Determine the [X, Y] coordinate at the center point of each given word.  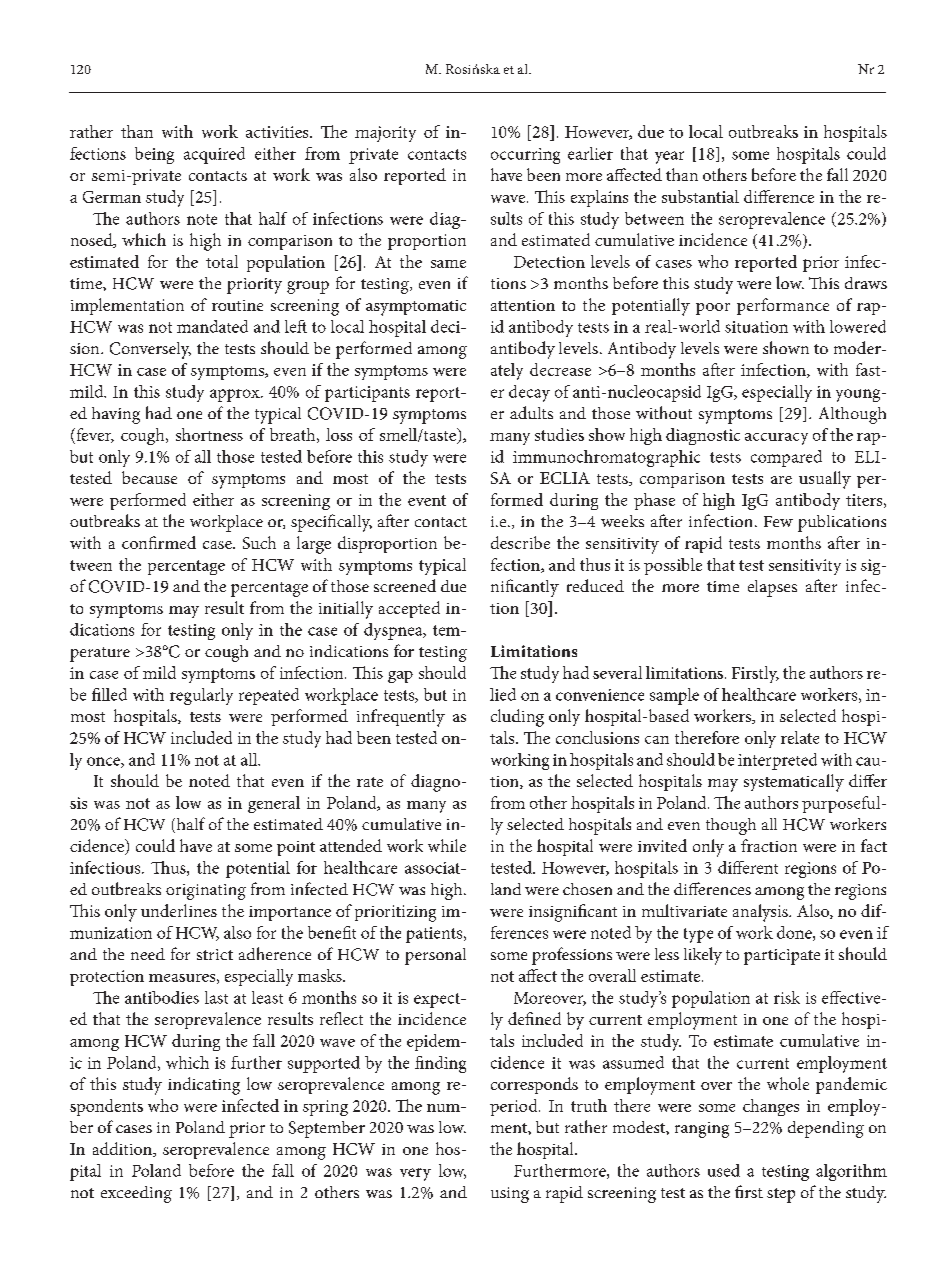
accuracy [776, 439]
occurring [525, 156]
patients [435, 935]
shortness [209, 434]
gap [400, 677]
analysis [761, 913]
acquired [214, 155]
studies [559, 434]
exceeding [136, 1194]
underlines [179, 910]
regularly [201, 696]
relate [800, 737]
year [669, 157]
